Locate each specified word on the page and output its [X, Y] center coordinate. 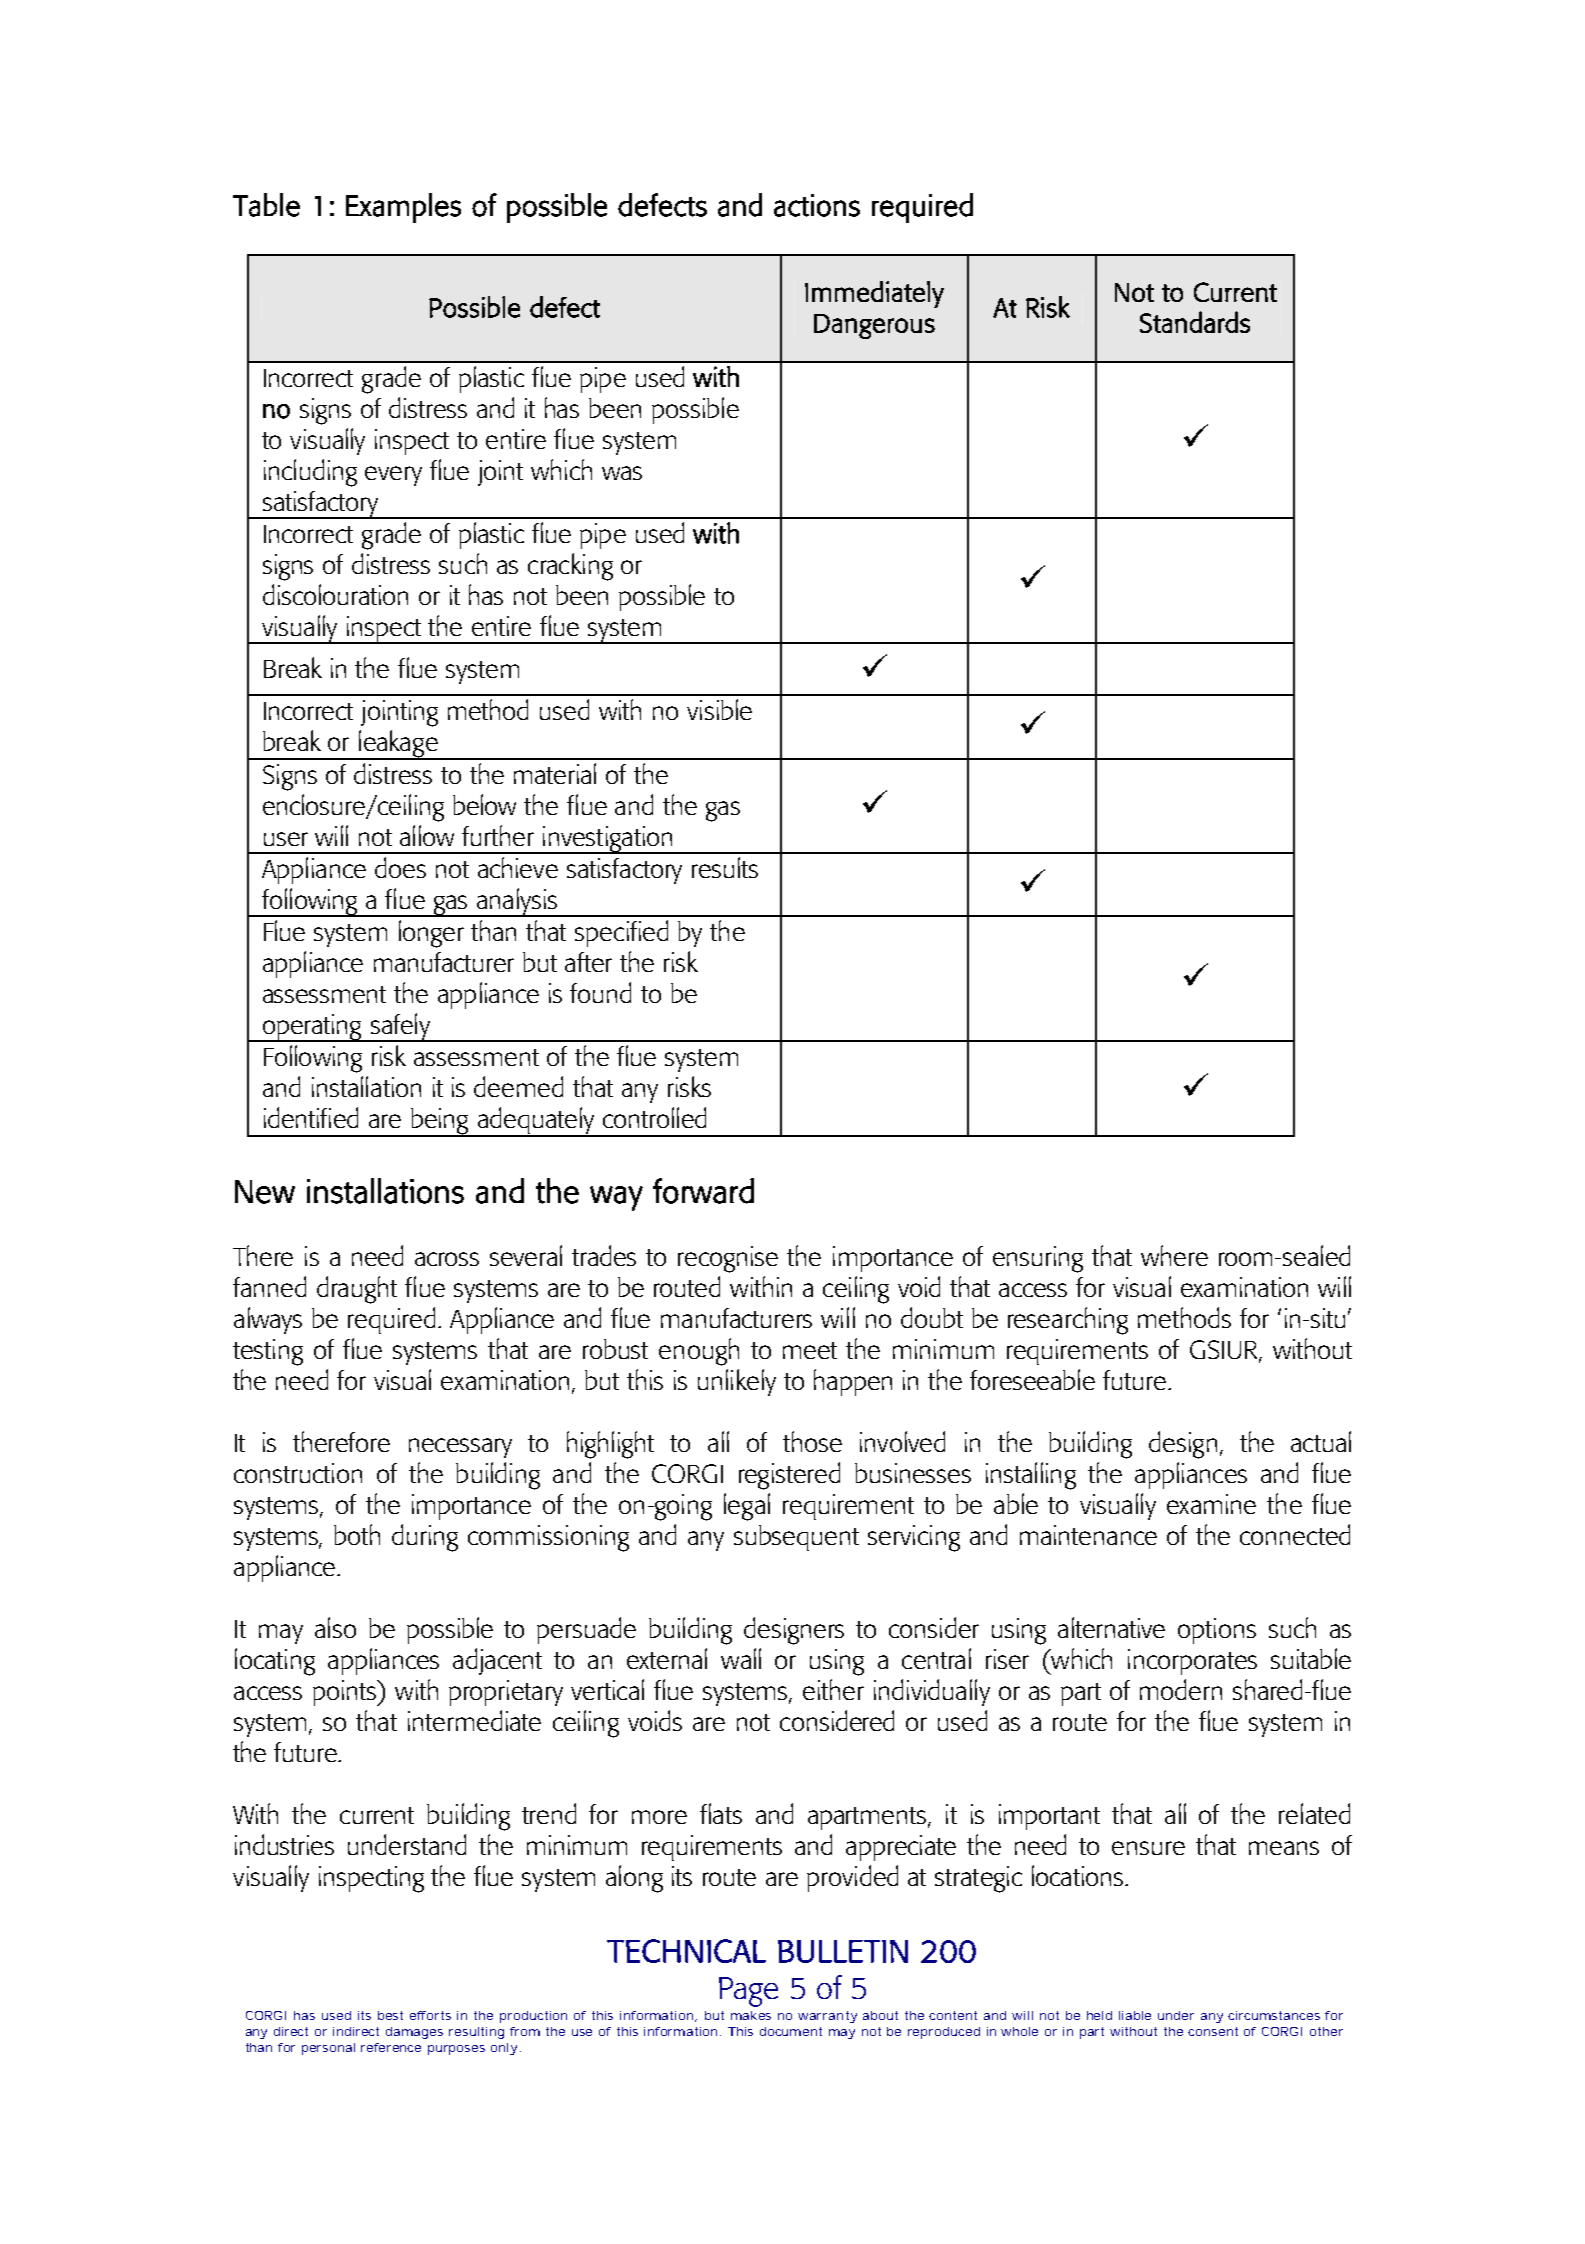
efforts [430, 2015]
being [440, 1122]
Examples [403, 208]
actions [817, 205]
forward [703, 1191]
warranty [827, 2017]
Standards [1195, 322]
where [1174, 1255]
